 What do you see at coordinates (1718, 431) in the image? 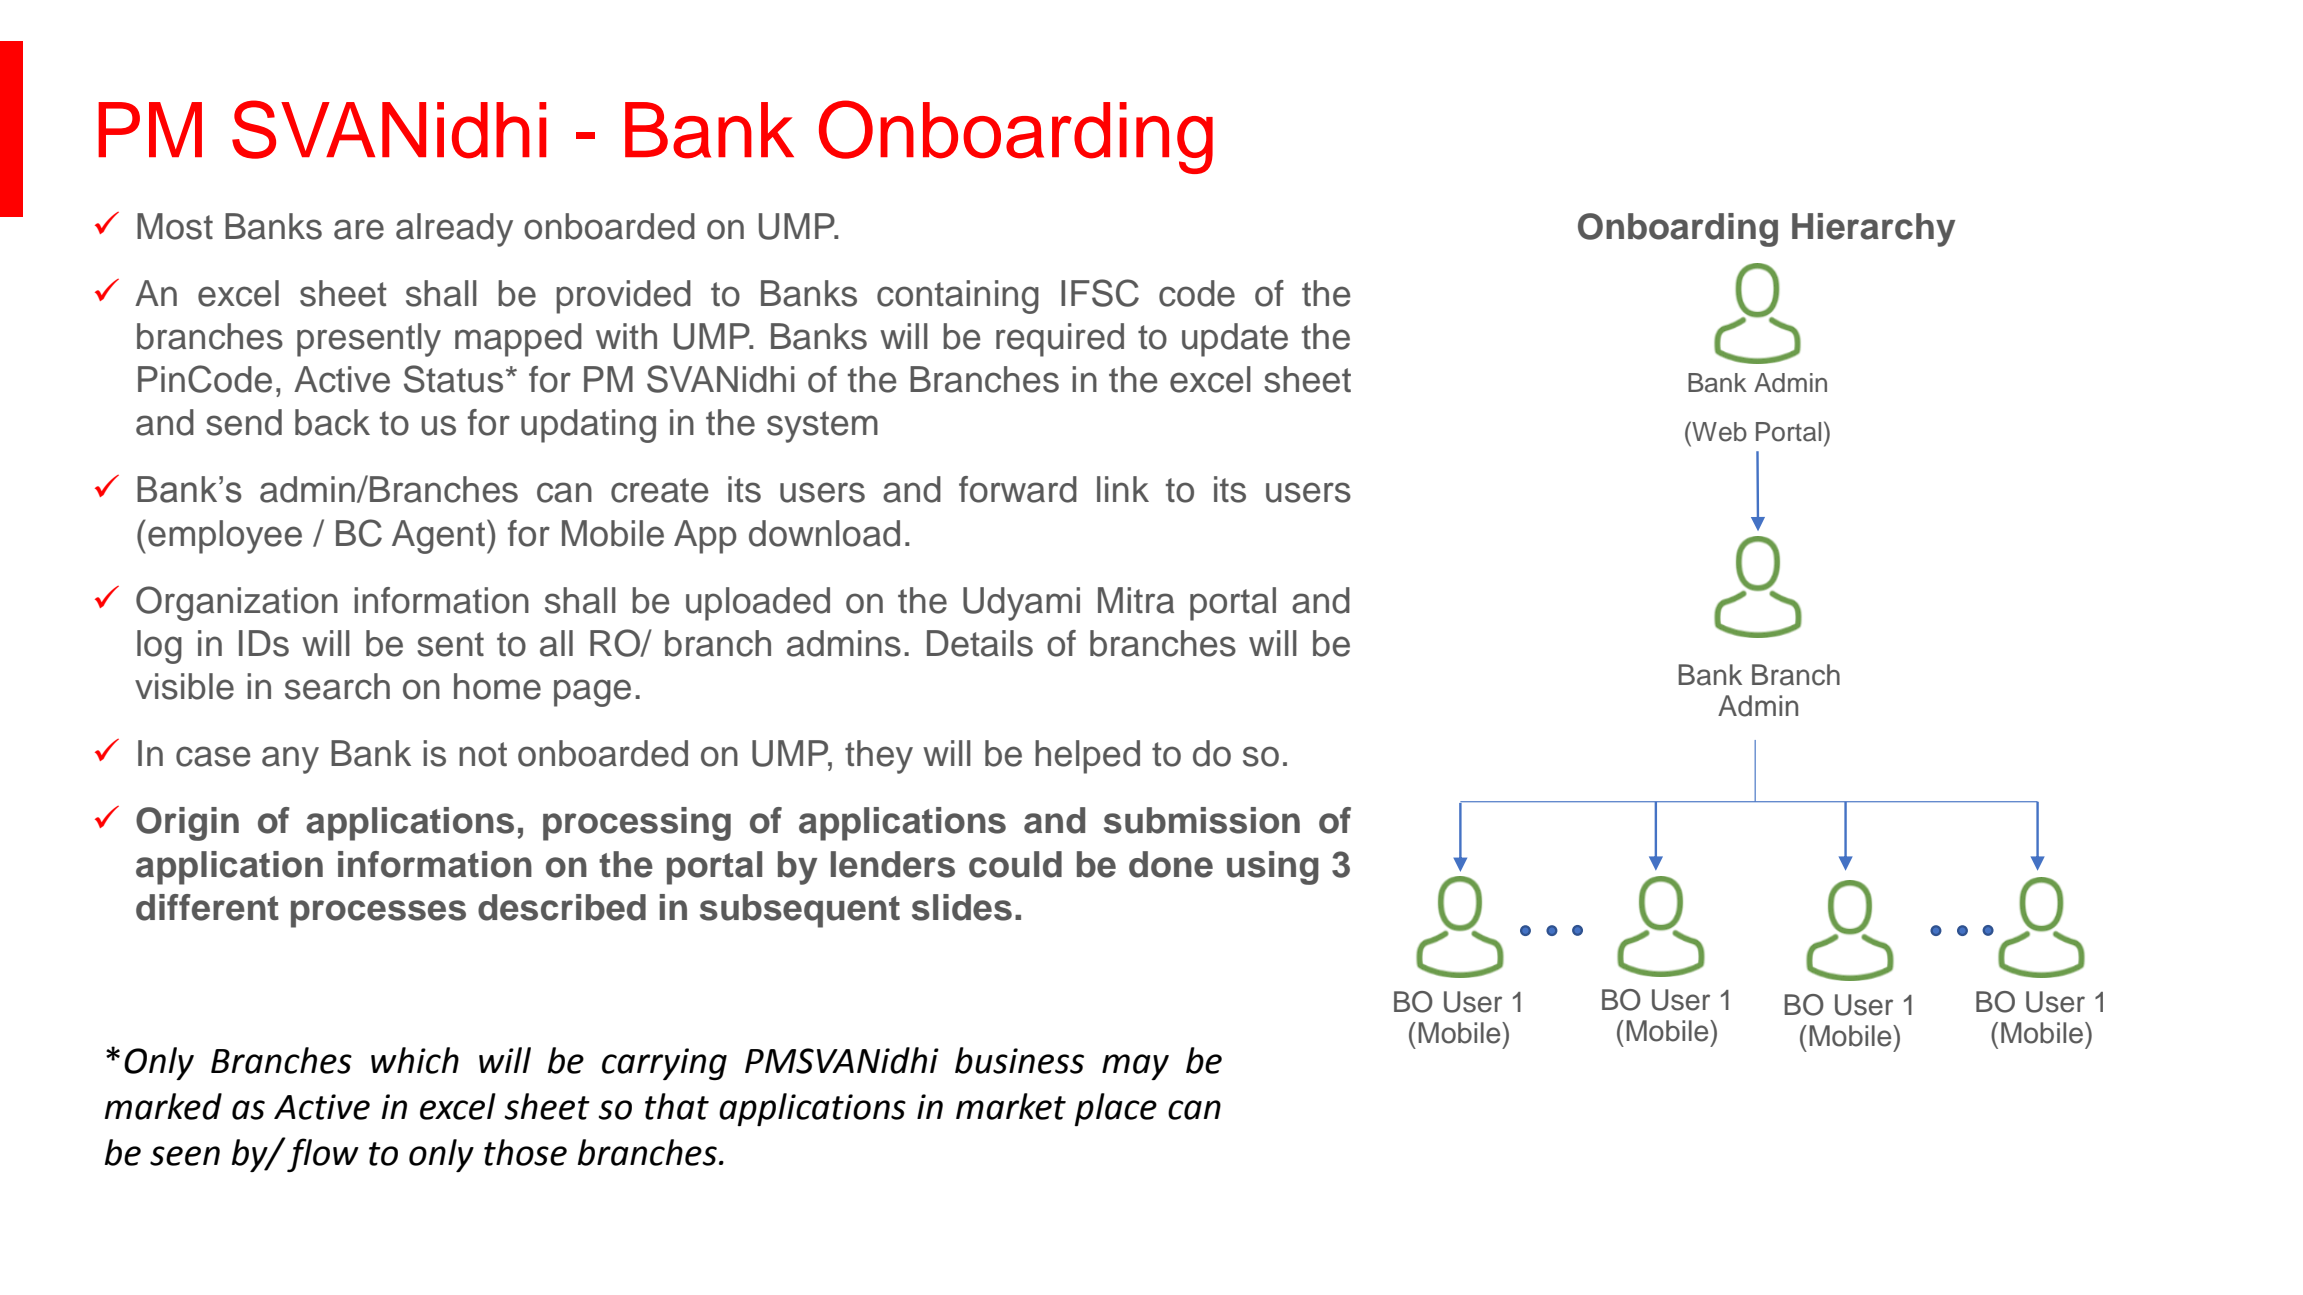
I see `Web` at bounding box center [1718, 431].
